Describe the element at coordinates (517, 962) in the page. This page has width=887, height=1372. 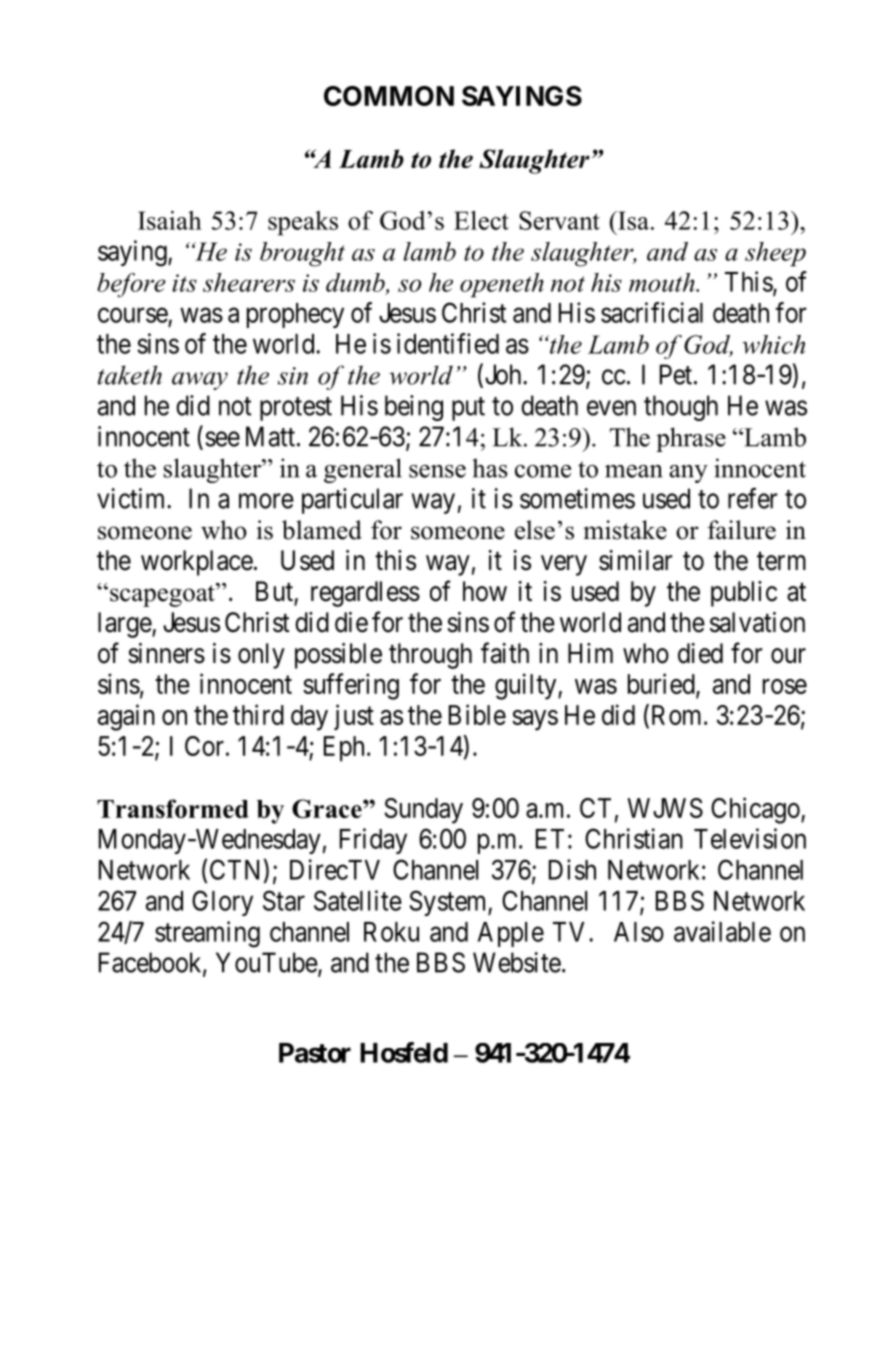
I see `Website` at that location.
